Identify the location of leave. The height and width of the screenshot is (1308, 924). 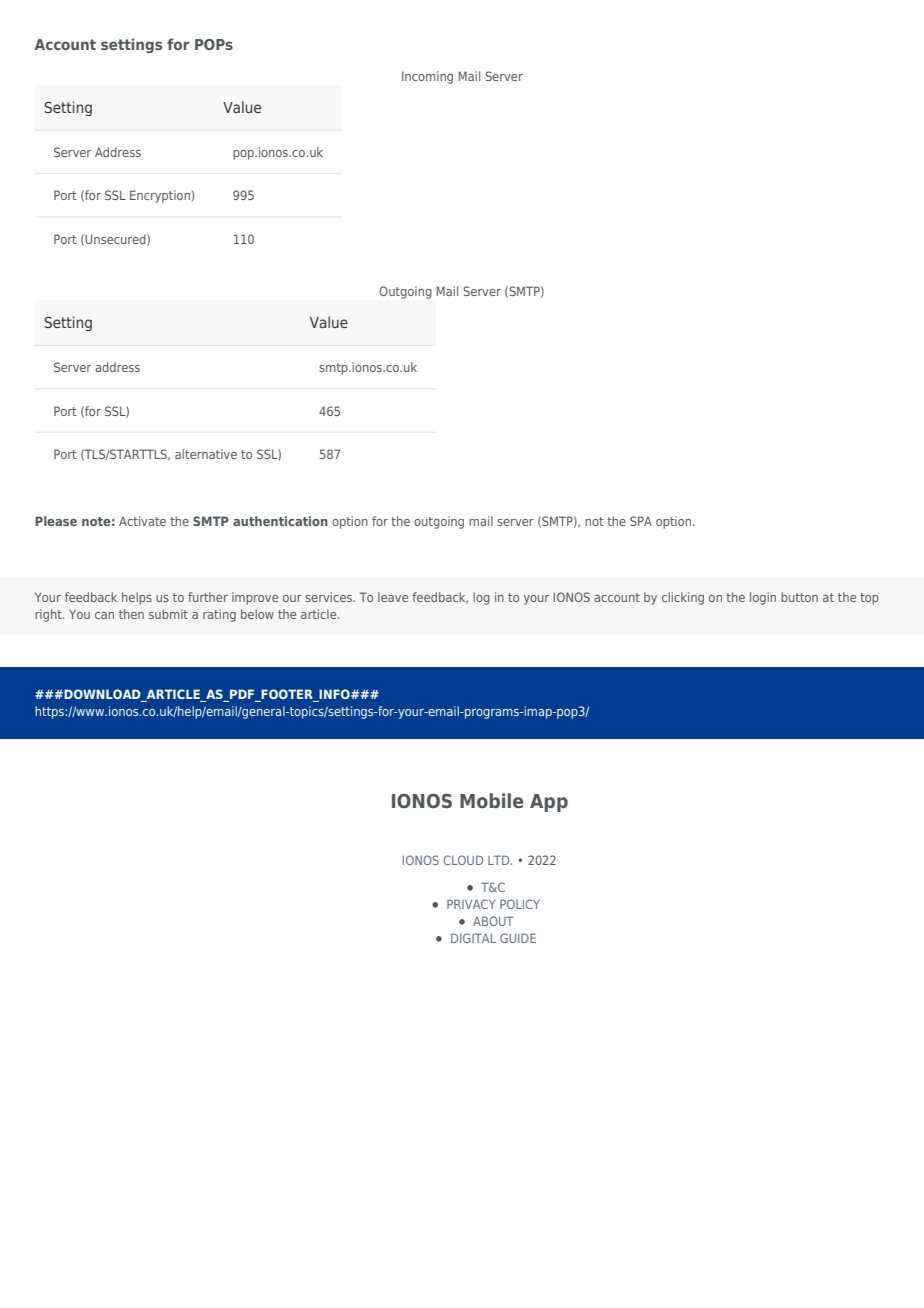
(393, 597).
